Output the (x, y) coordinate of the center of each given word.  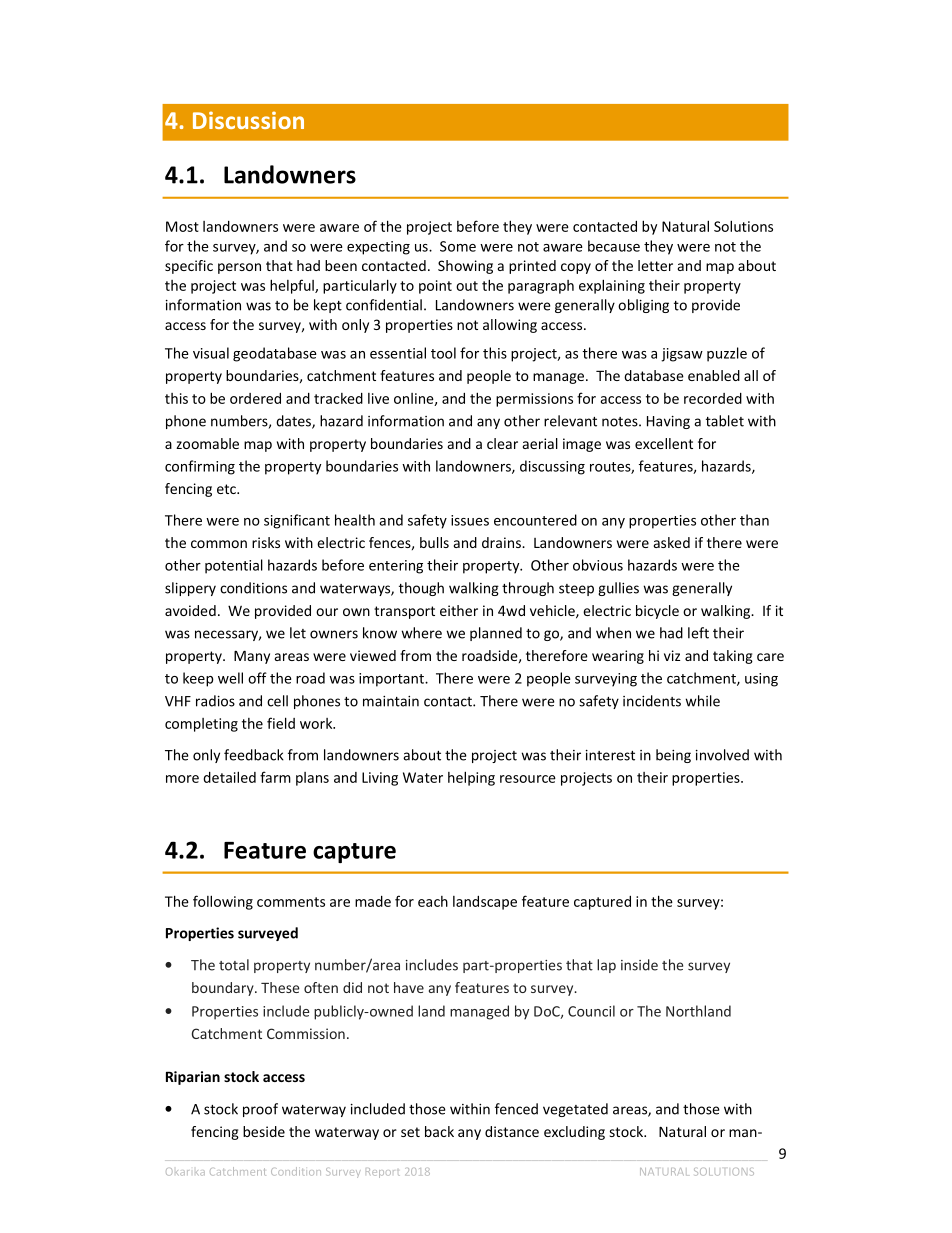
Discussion (248, 120)
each (433, 901)
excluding (574, 1133)
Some (458, 246)
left (698, 633)
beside (264, 1131)
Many (252, 657)
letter (655, 265)
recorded (713, 398)
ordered (255, 398)
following (223, 902)
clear (502, 443)
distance (512, 1131)
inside (639, 965)
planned (496, 634)
